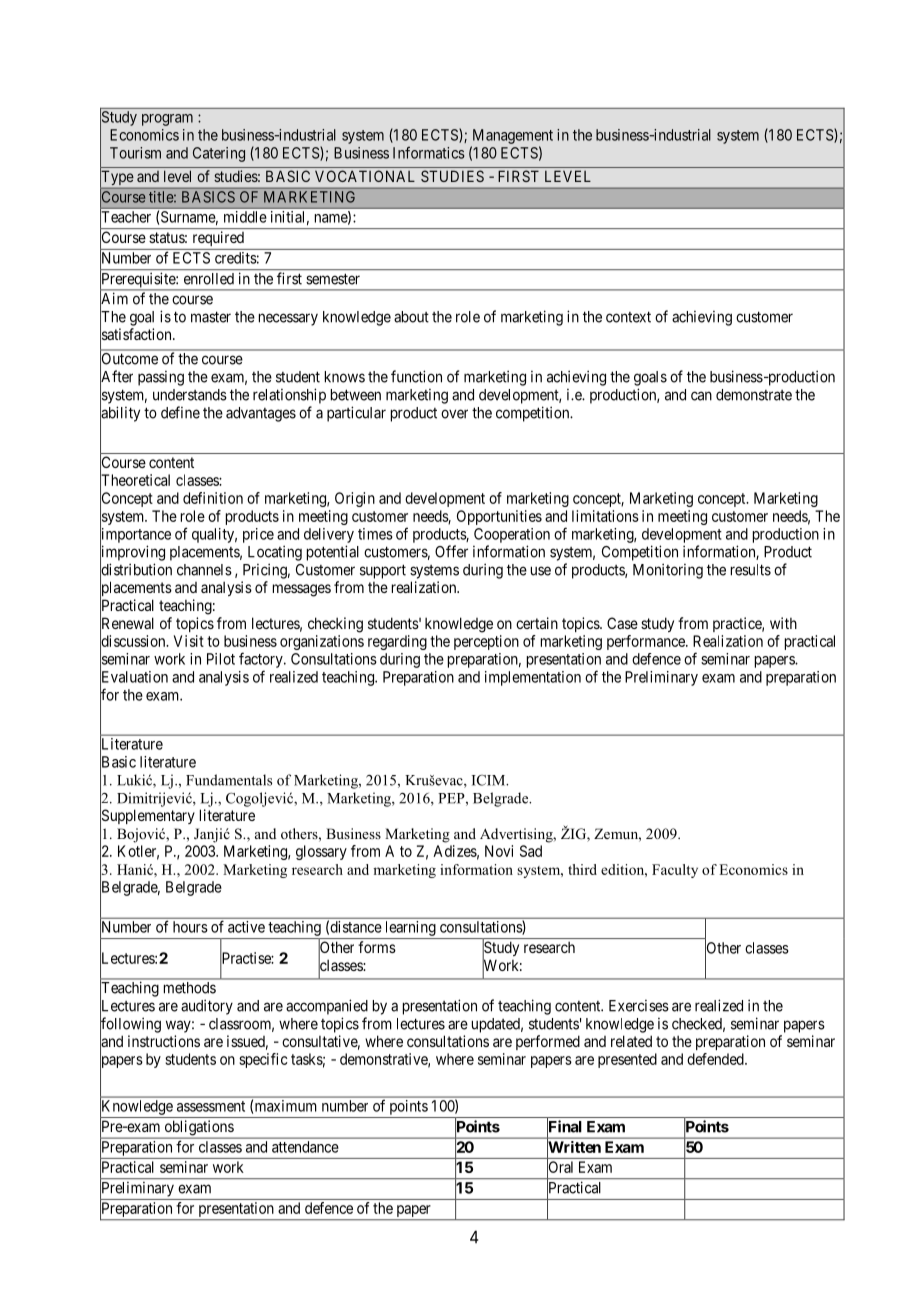  What do you see at coordinates (213, 498) in the document?
I see `definition` at bounding box center [213, 498].
